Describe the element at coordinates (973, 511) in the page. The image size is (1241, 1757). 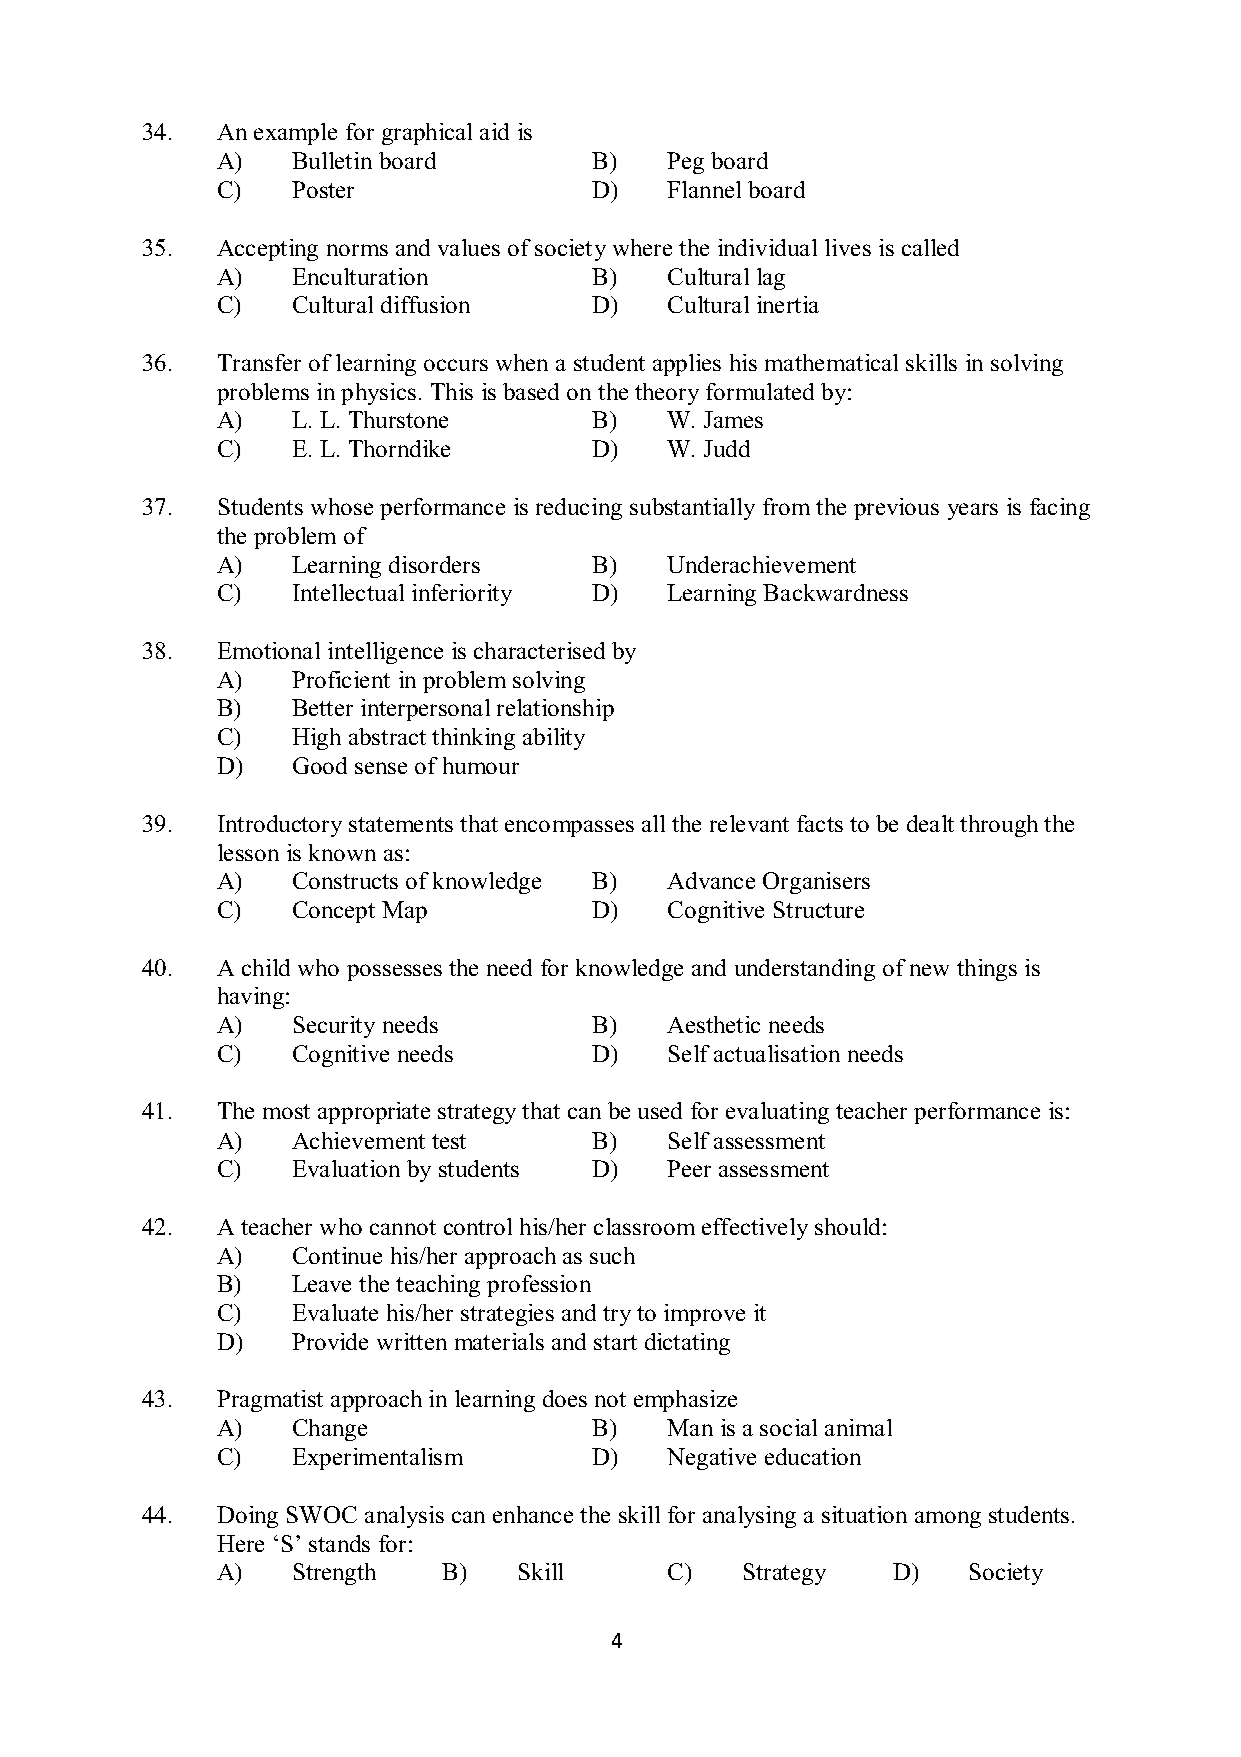
I see `years` at that location.
